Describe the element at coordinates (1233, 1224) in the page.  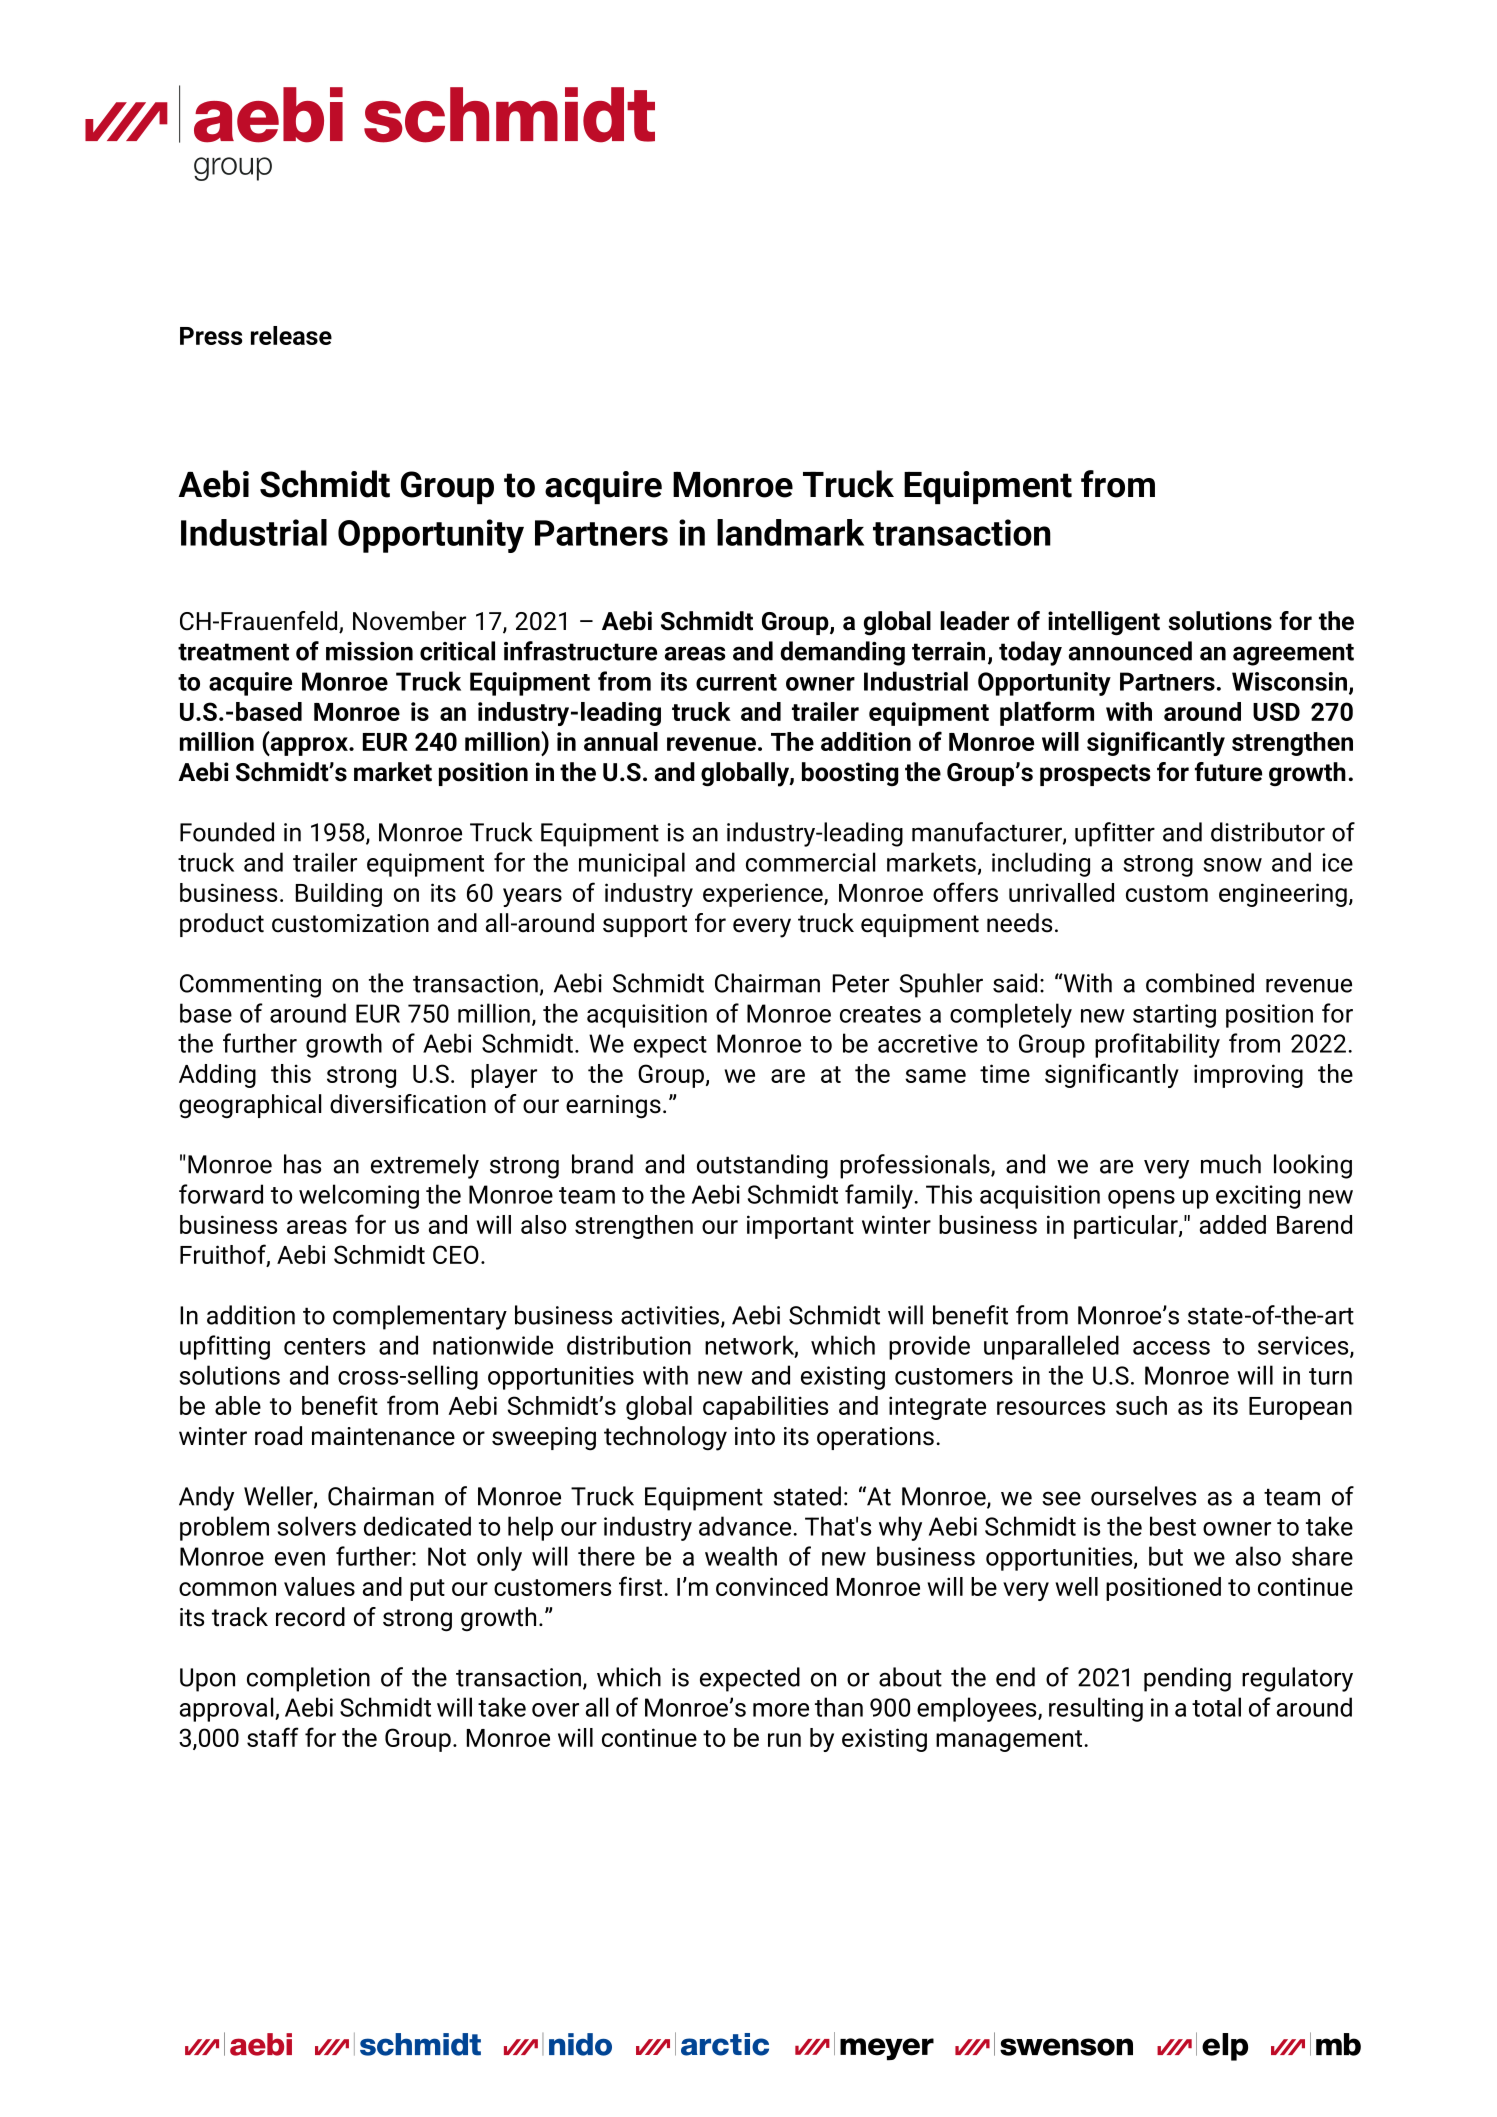
I see `added` at that location.
